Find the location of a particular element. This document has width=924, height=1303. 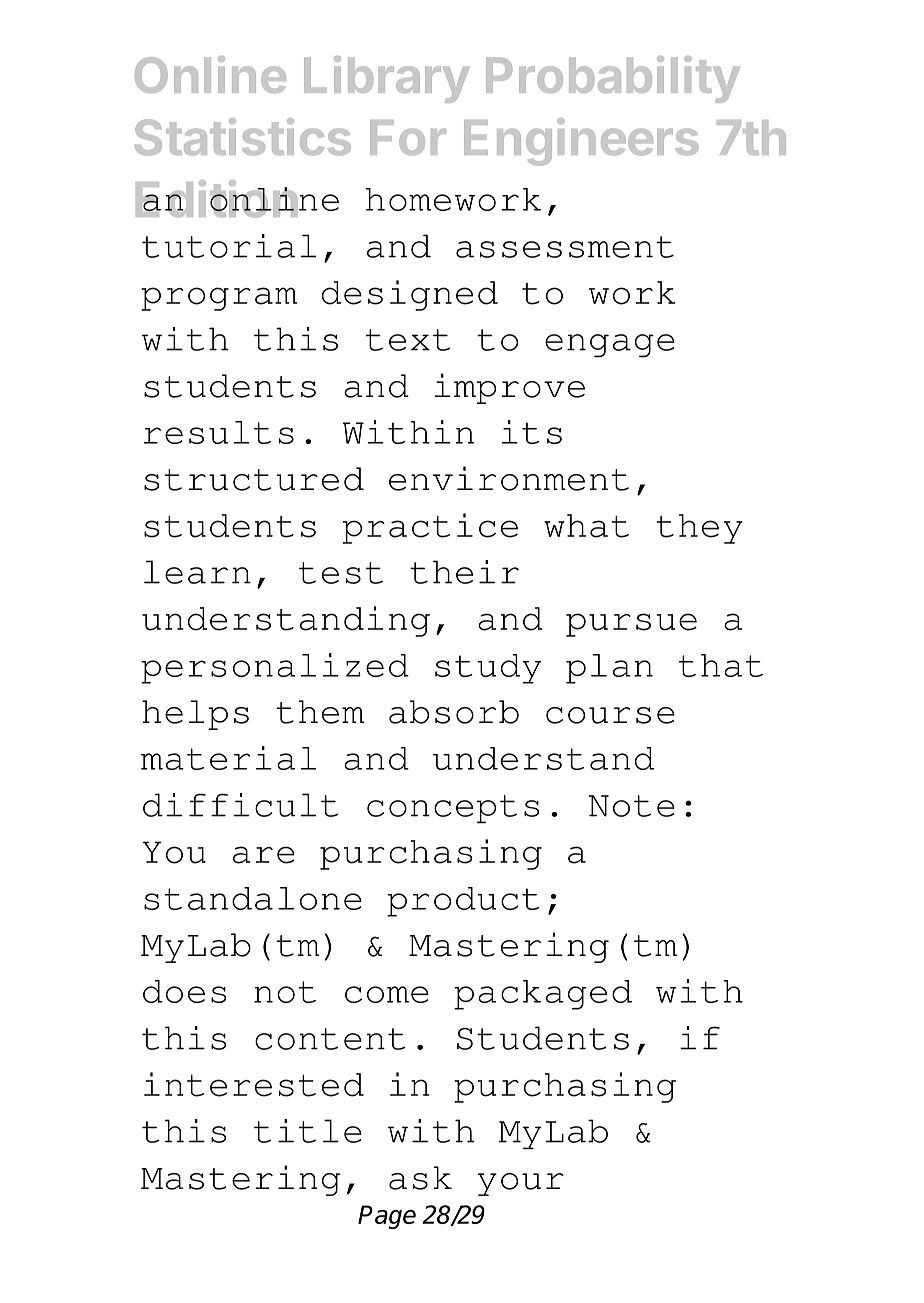

title is located at coordinates (308, 1131).
